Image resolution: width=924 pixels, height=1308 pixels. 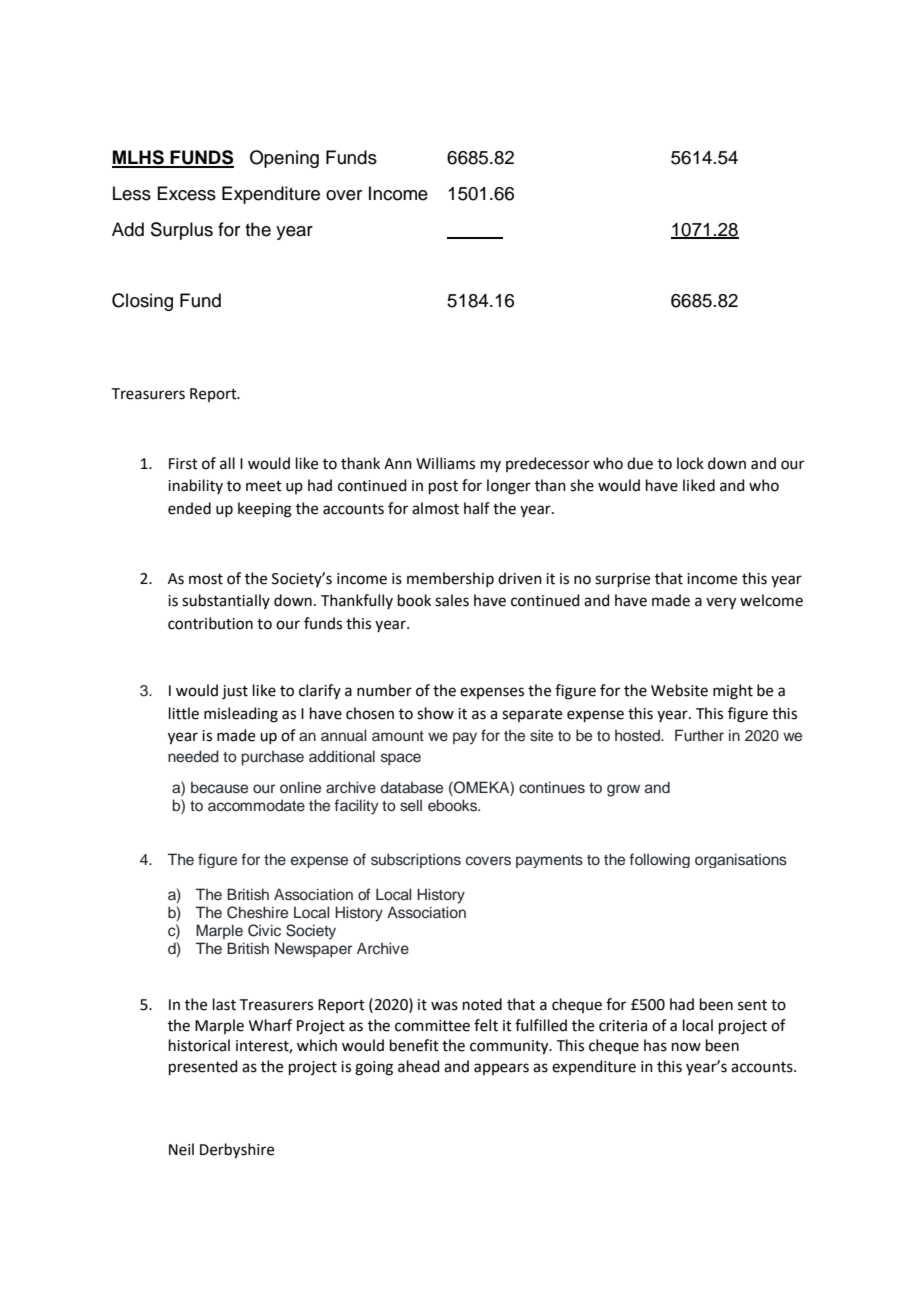 I want to click on lock, so click(x=690, y=463).
